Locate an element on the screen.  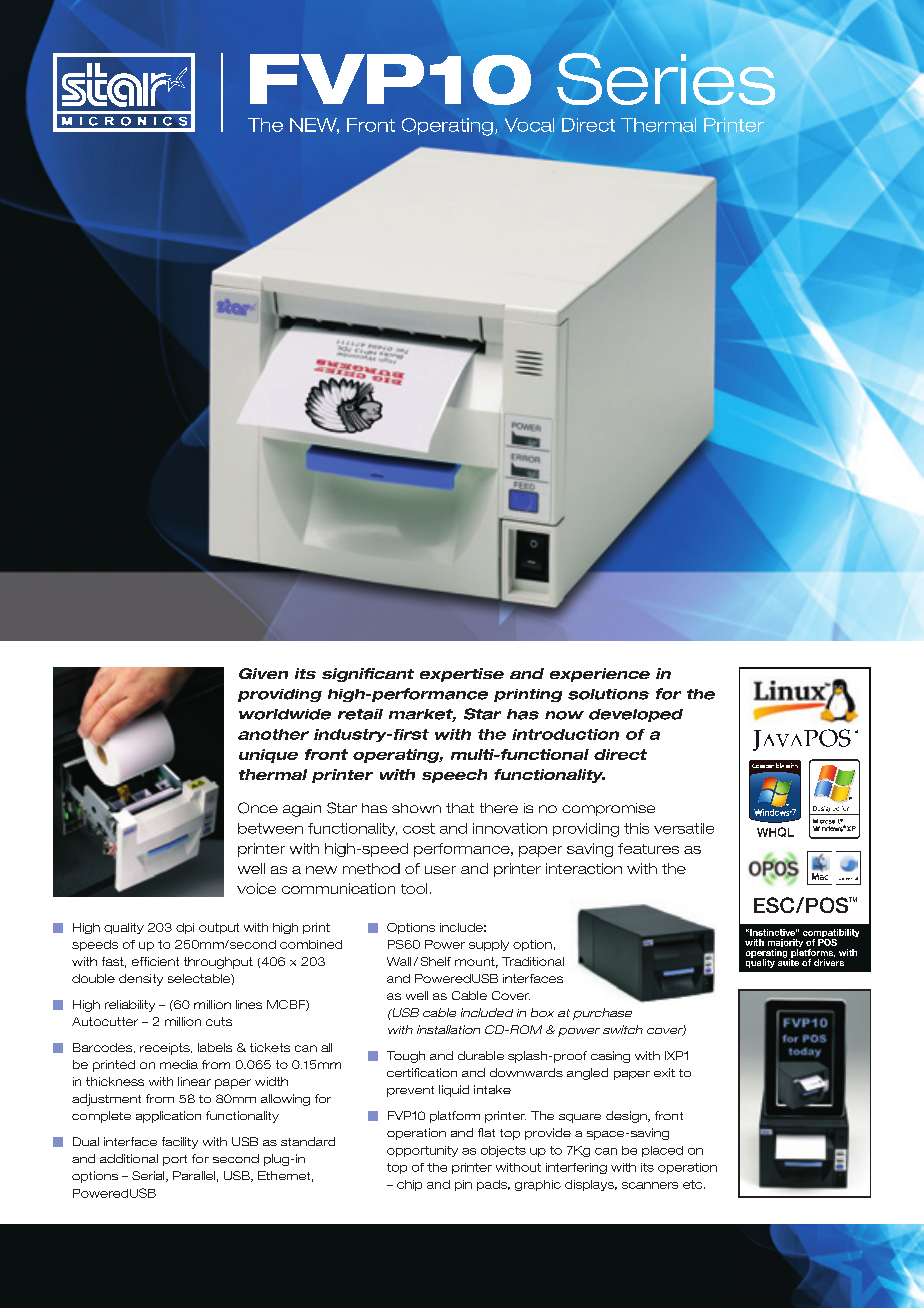
solutions is located at coordinates (608, 694).
